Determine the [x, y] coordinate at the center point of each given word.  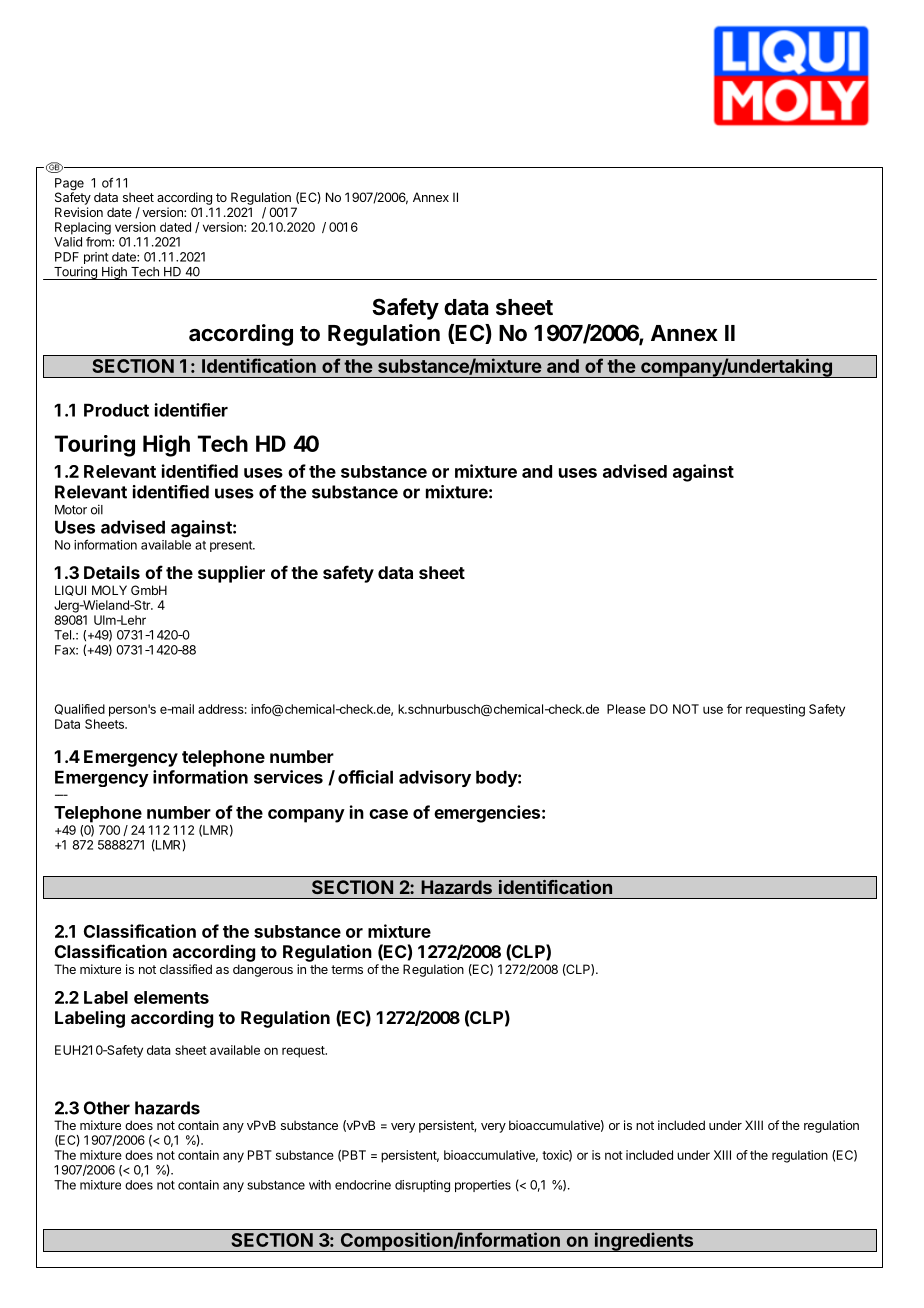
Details [112, 572]
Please [626, 709]
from [99, 242]
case [388, 814]
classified [186, 969]
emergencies [487, 814]
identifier [191, 410]
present [232, 546]
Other [107, 1108]
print [95, 259]
